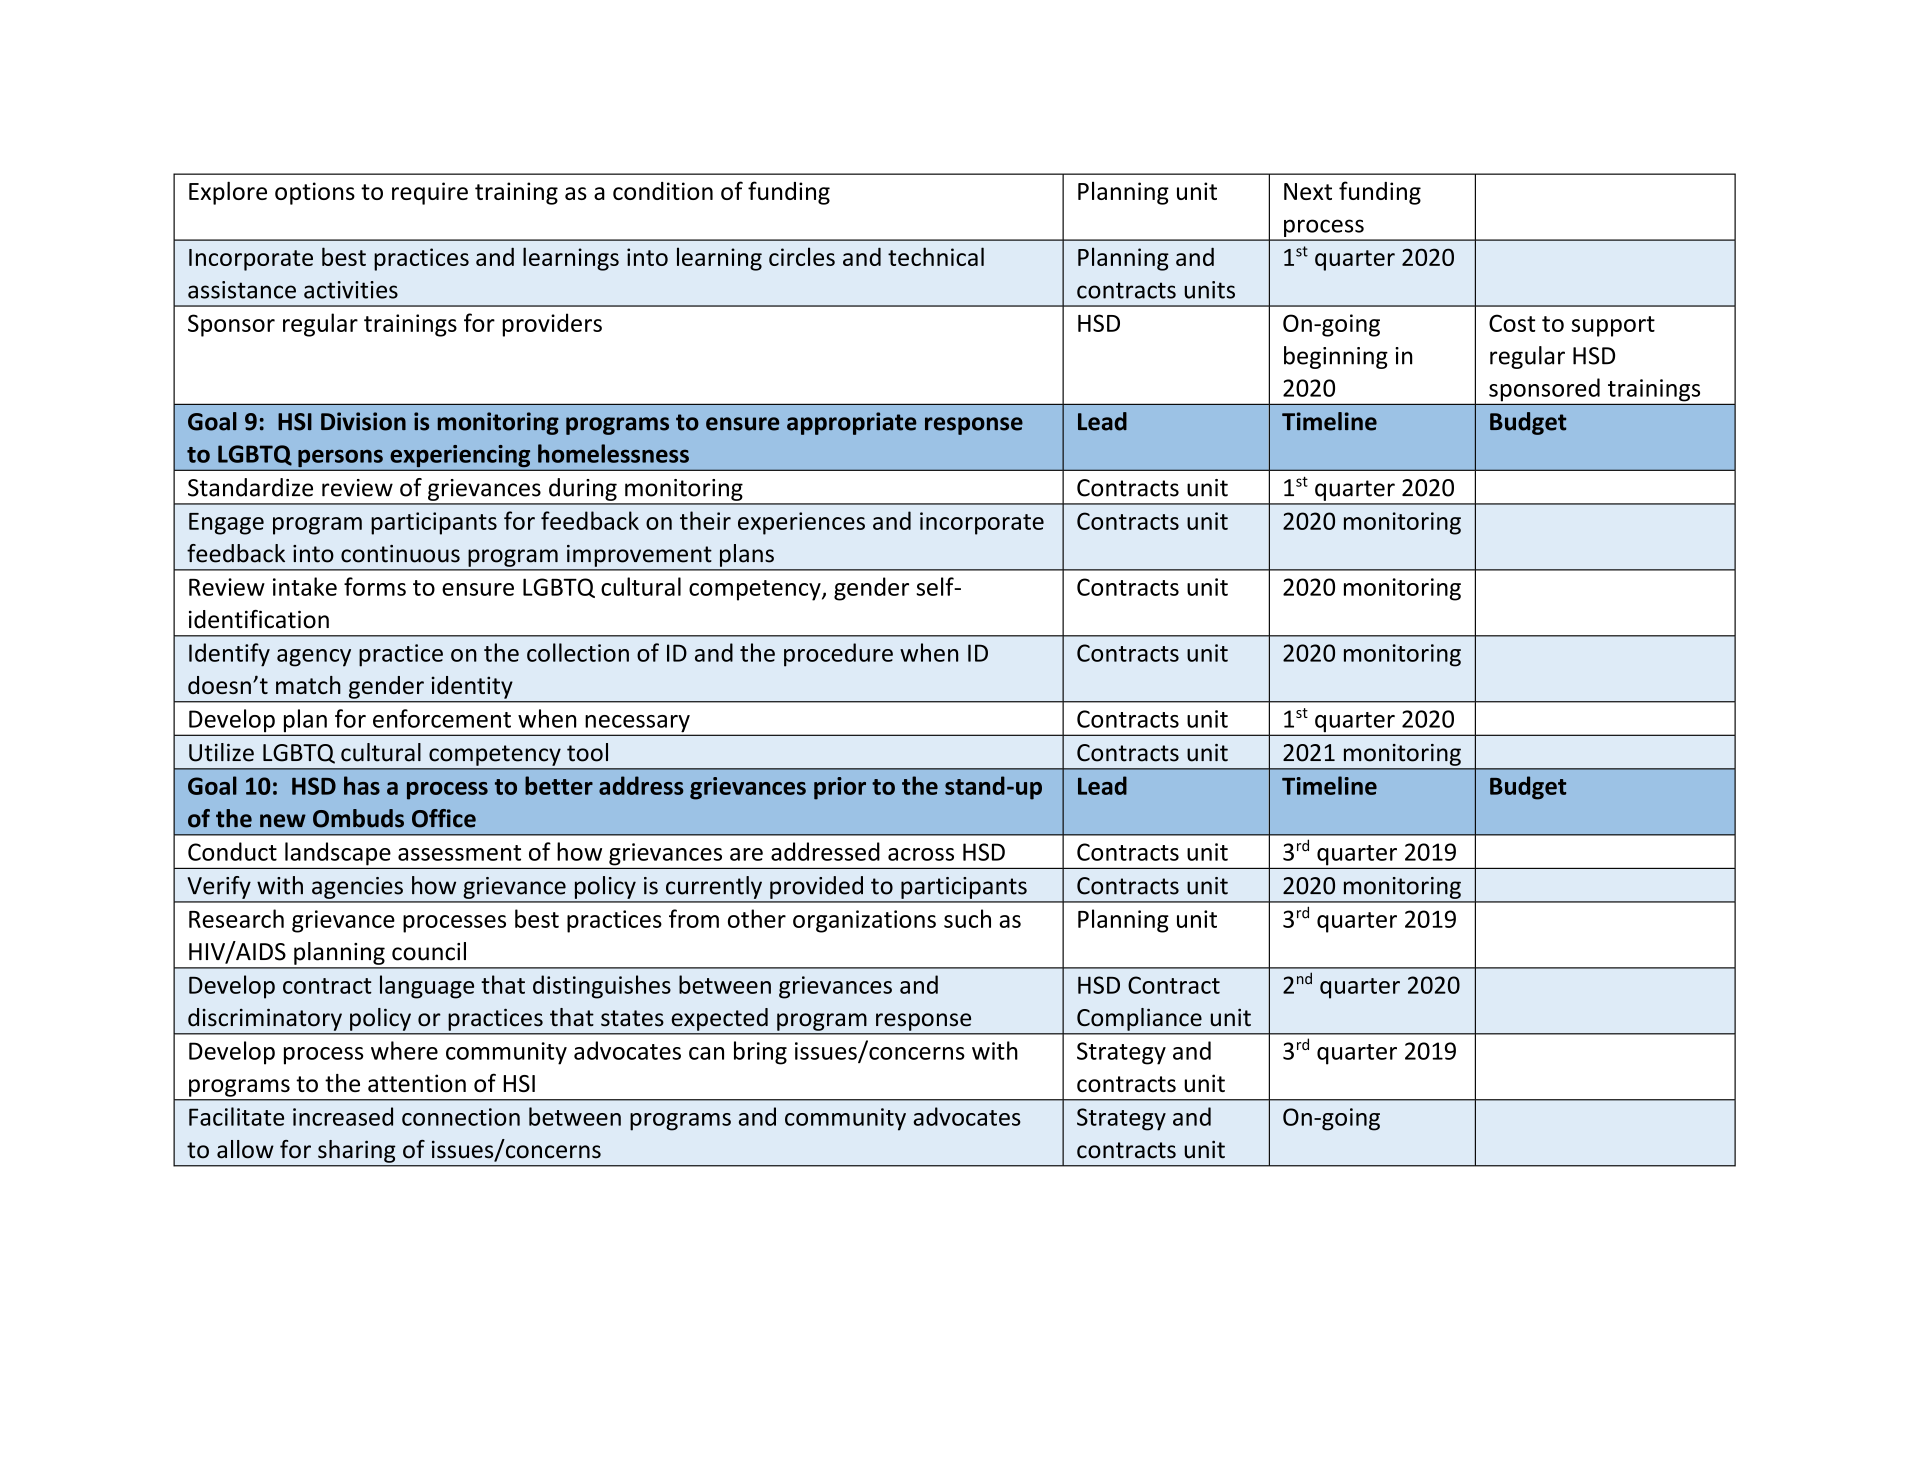 The height and width of the screenshot is (1475, 1909). I want to click on Next, so click(1308, 191).
